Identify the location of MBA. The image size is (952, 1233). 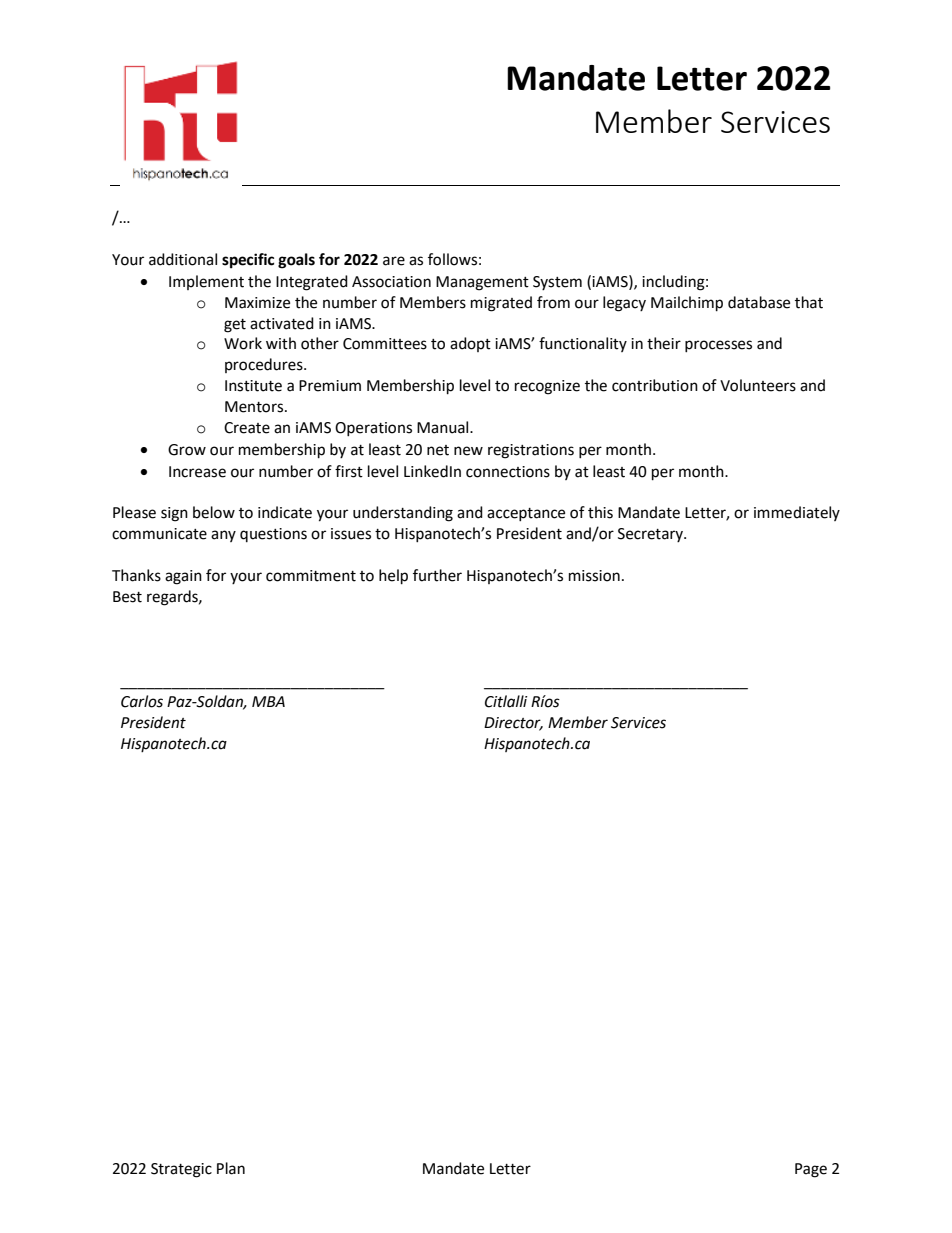
(268, 701).
